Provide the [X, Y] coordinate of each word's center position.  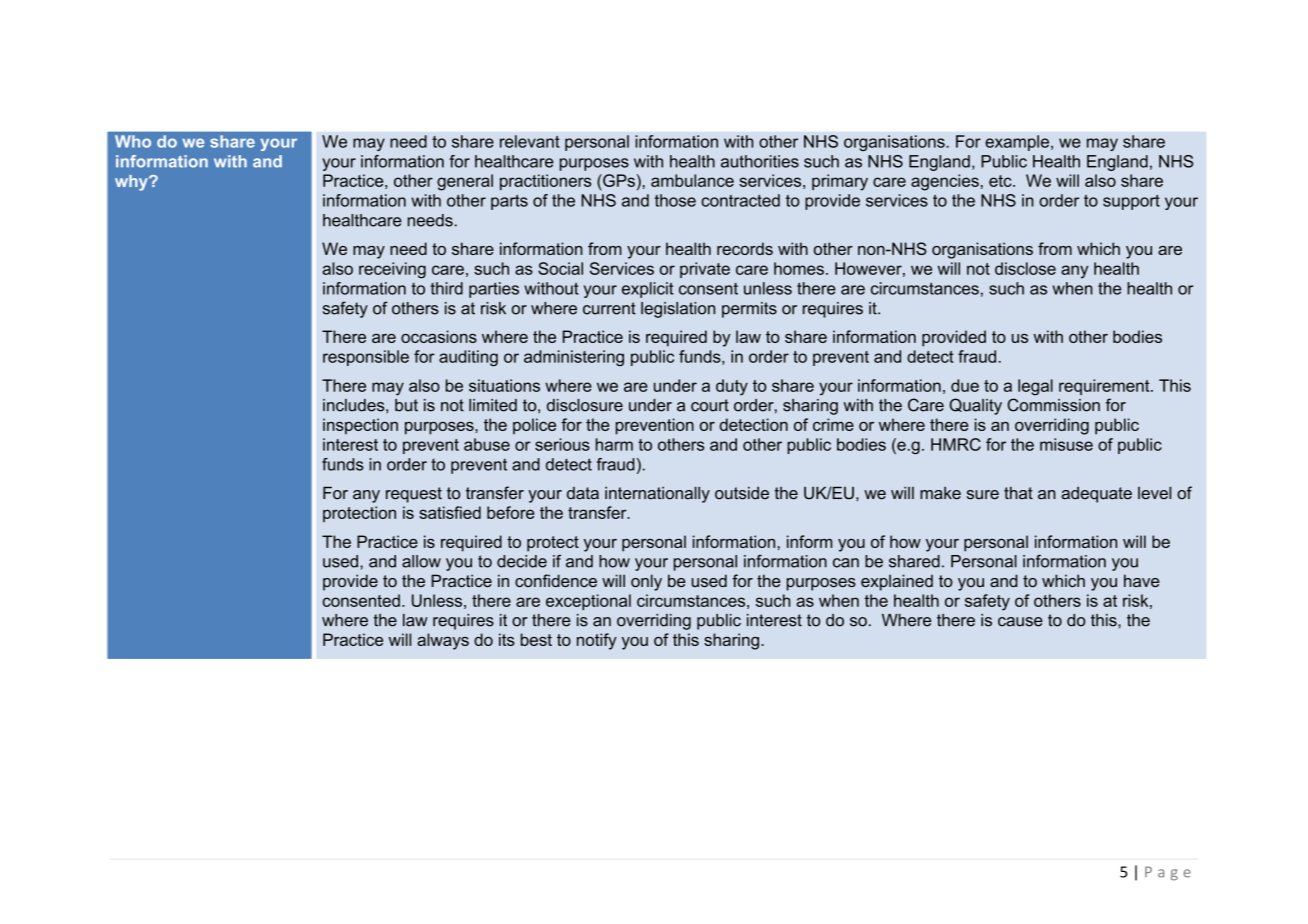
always [443, 641]
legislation [678, 310]
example [1017, 143]
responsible [366, 358]
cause [1020, 622]
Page [1168, 873]
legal [1035, 387]
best [536, 639]
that [1018, 493]
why [132, 183]
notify [597, 641]
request [414, 495]
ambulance [692, 180]
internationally [657, 495]
